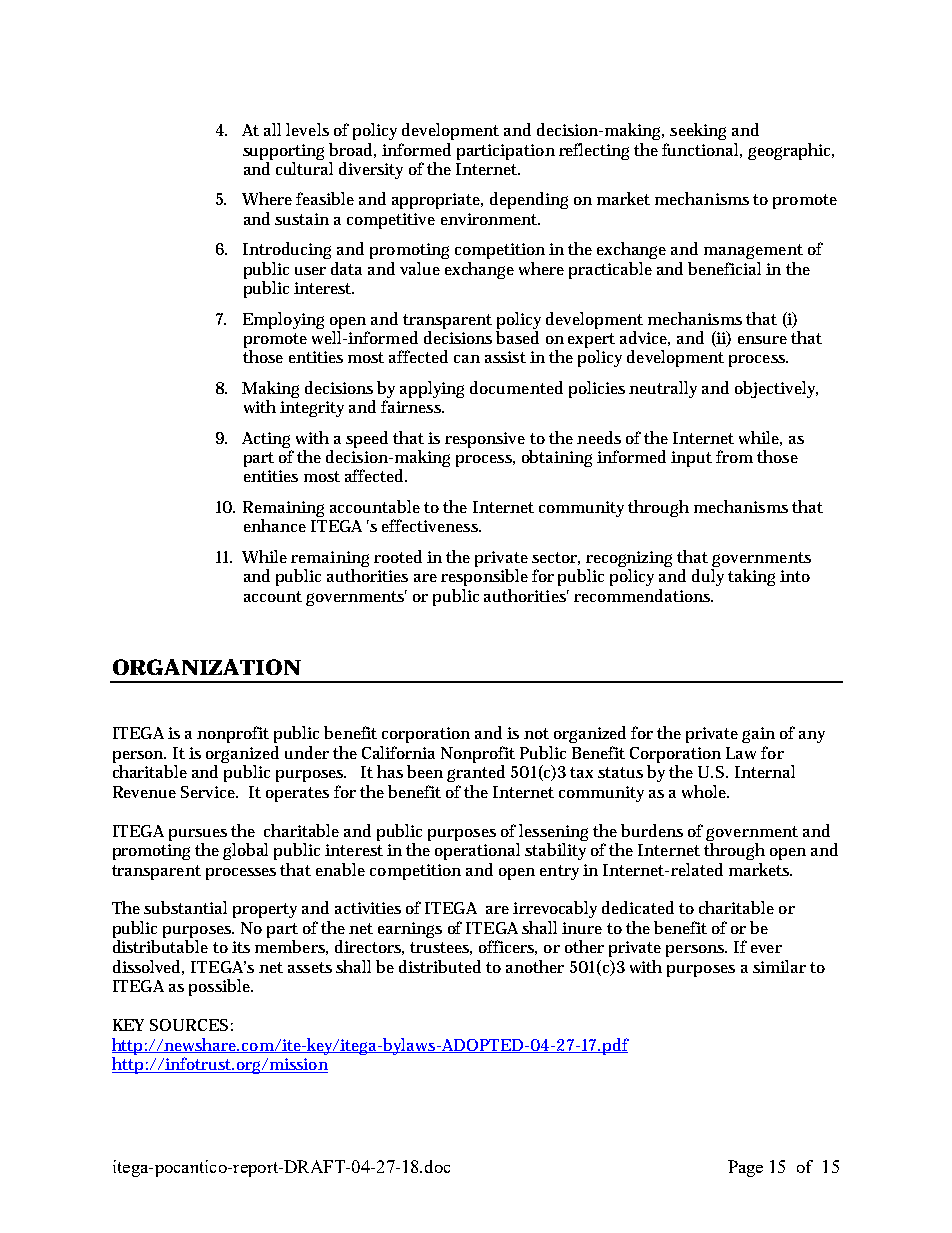 The height and width of the page is (1233, 952). I want to click on appropriate, so click(437, 201).
